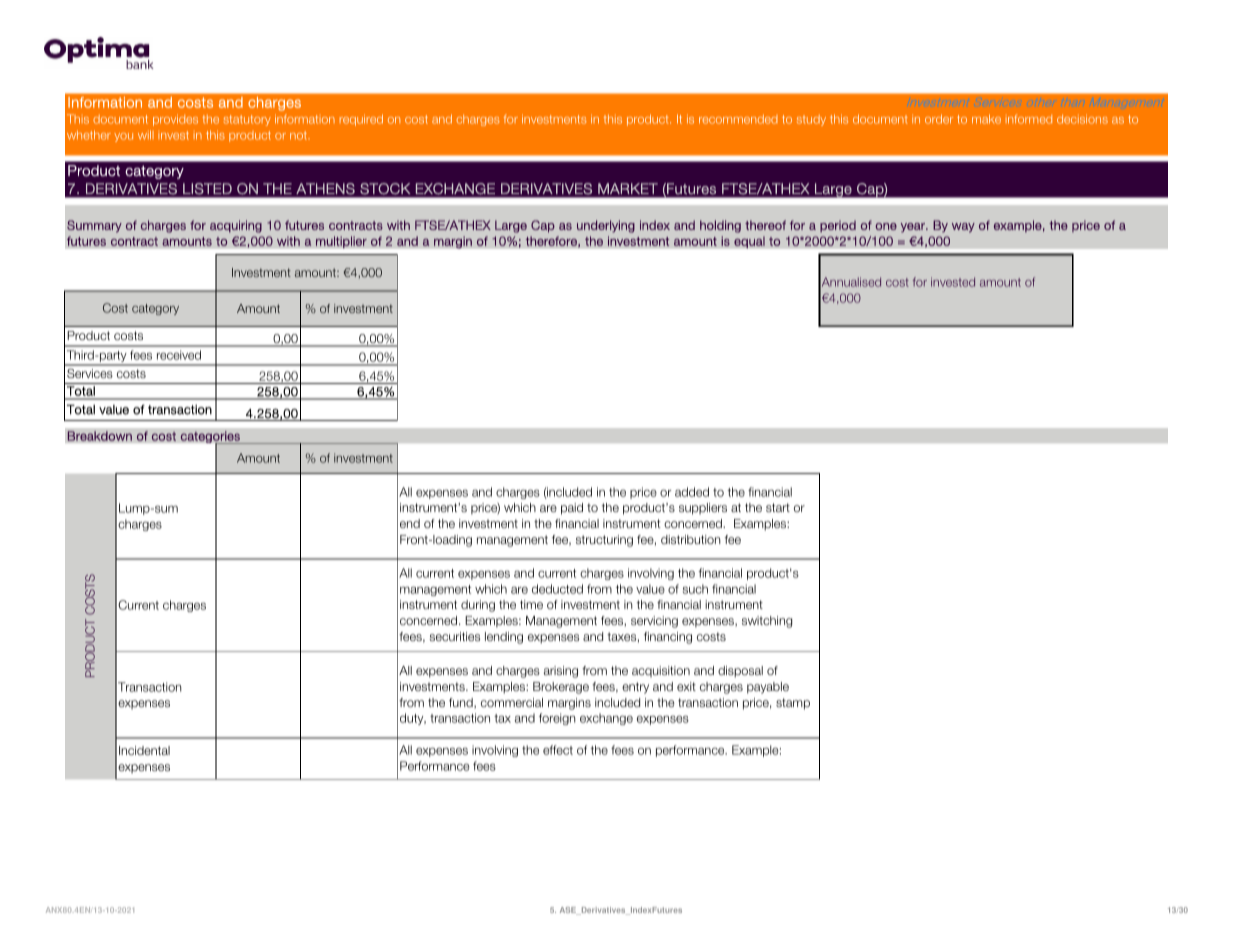 The image size is (1233, 952). What do you see at coordinates (557, 719) in the page?
I see `foreign` at bounding box center [557, 719].
